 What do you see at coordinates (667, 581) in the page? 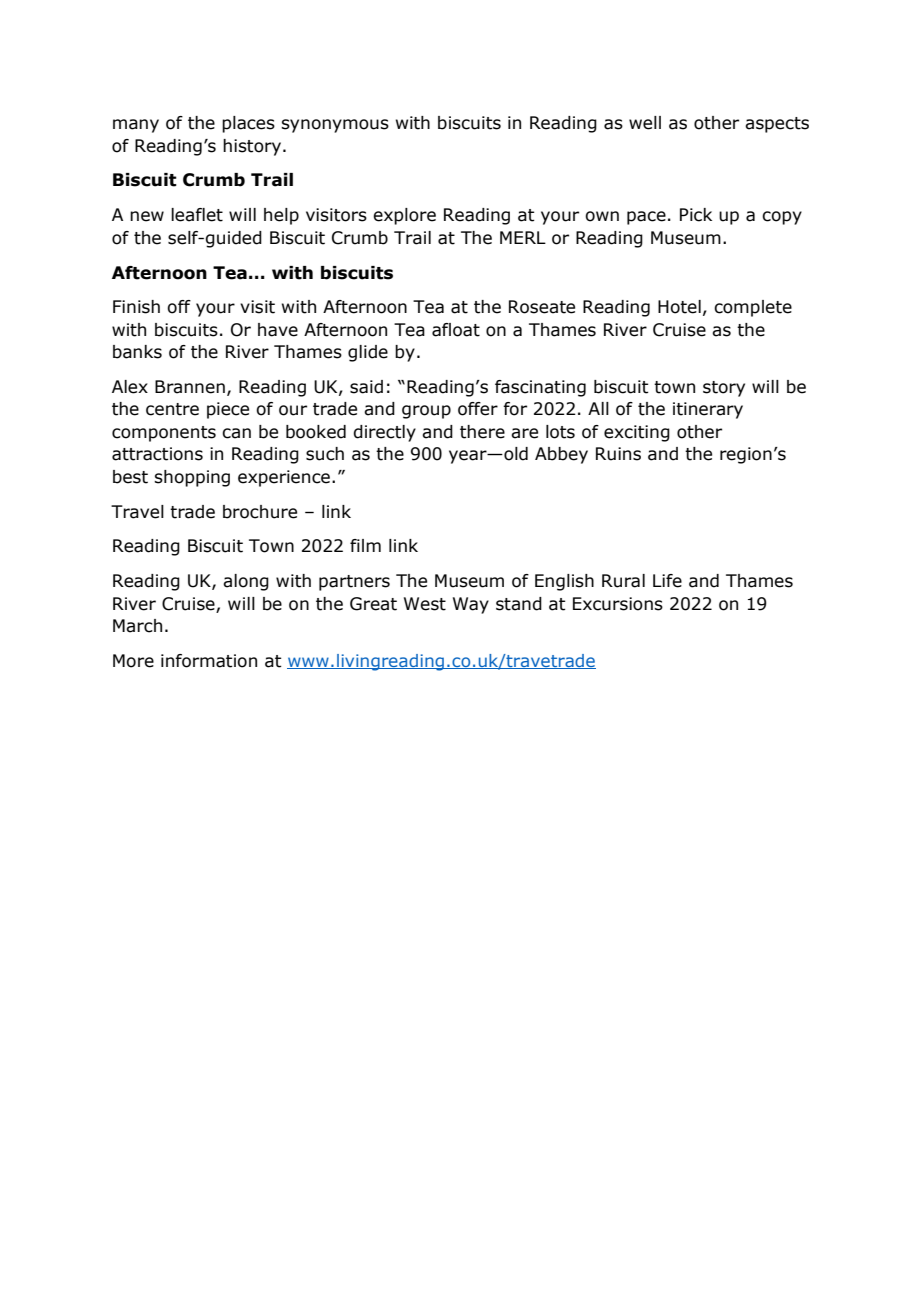
I see `Life` at bounding box center [667, 581].
